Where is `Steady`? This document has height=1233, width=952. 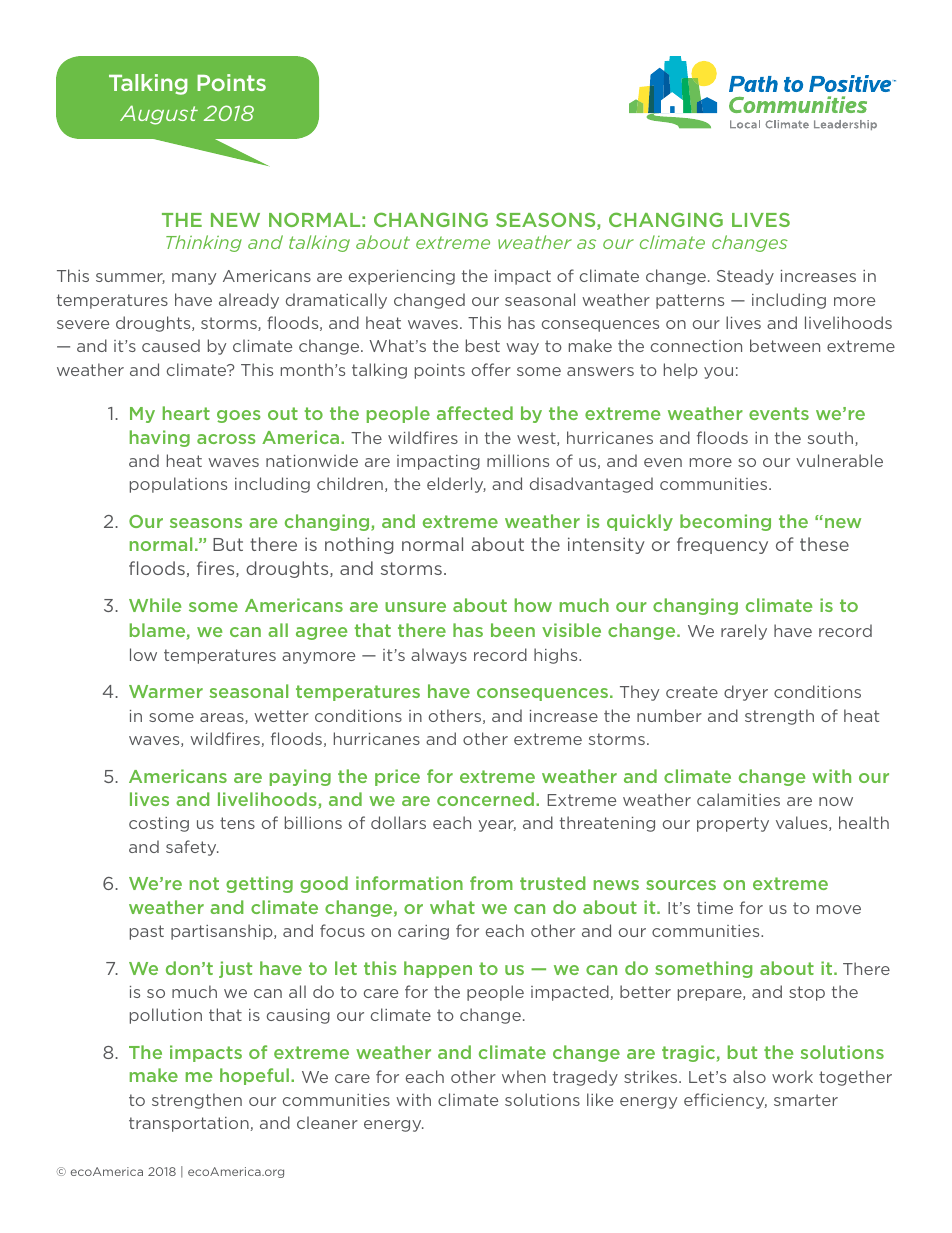
Steady is located at coordinates (745, 277).
